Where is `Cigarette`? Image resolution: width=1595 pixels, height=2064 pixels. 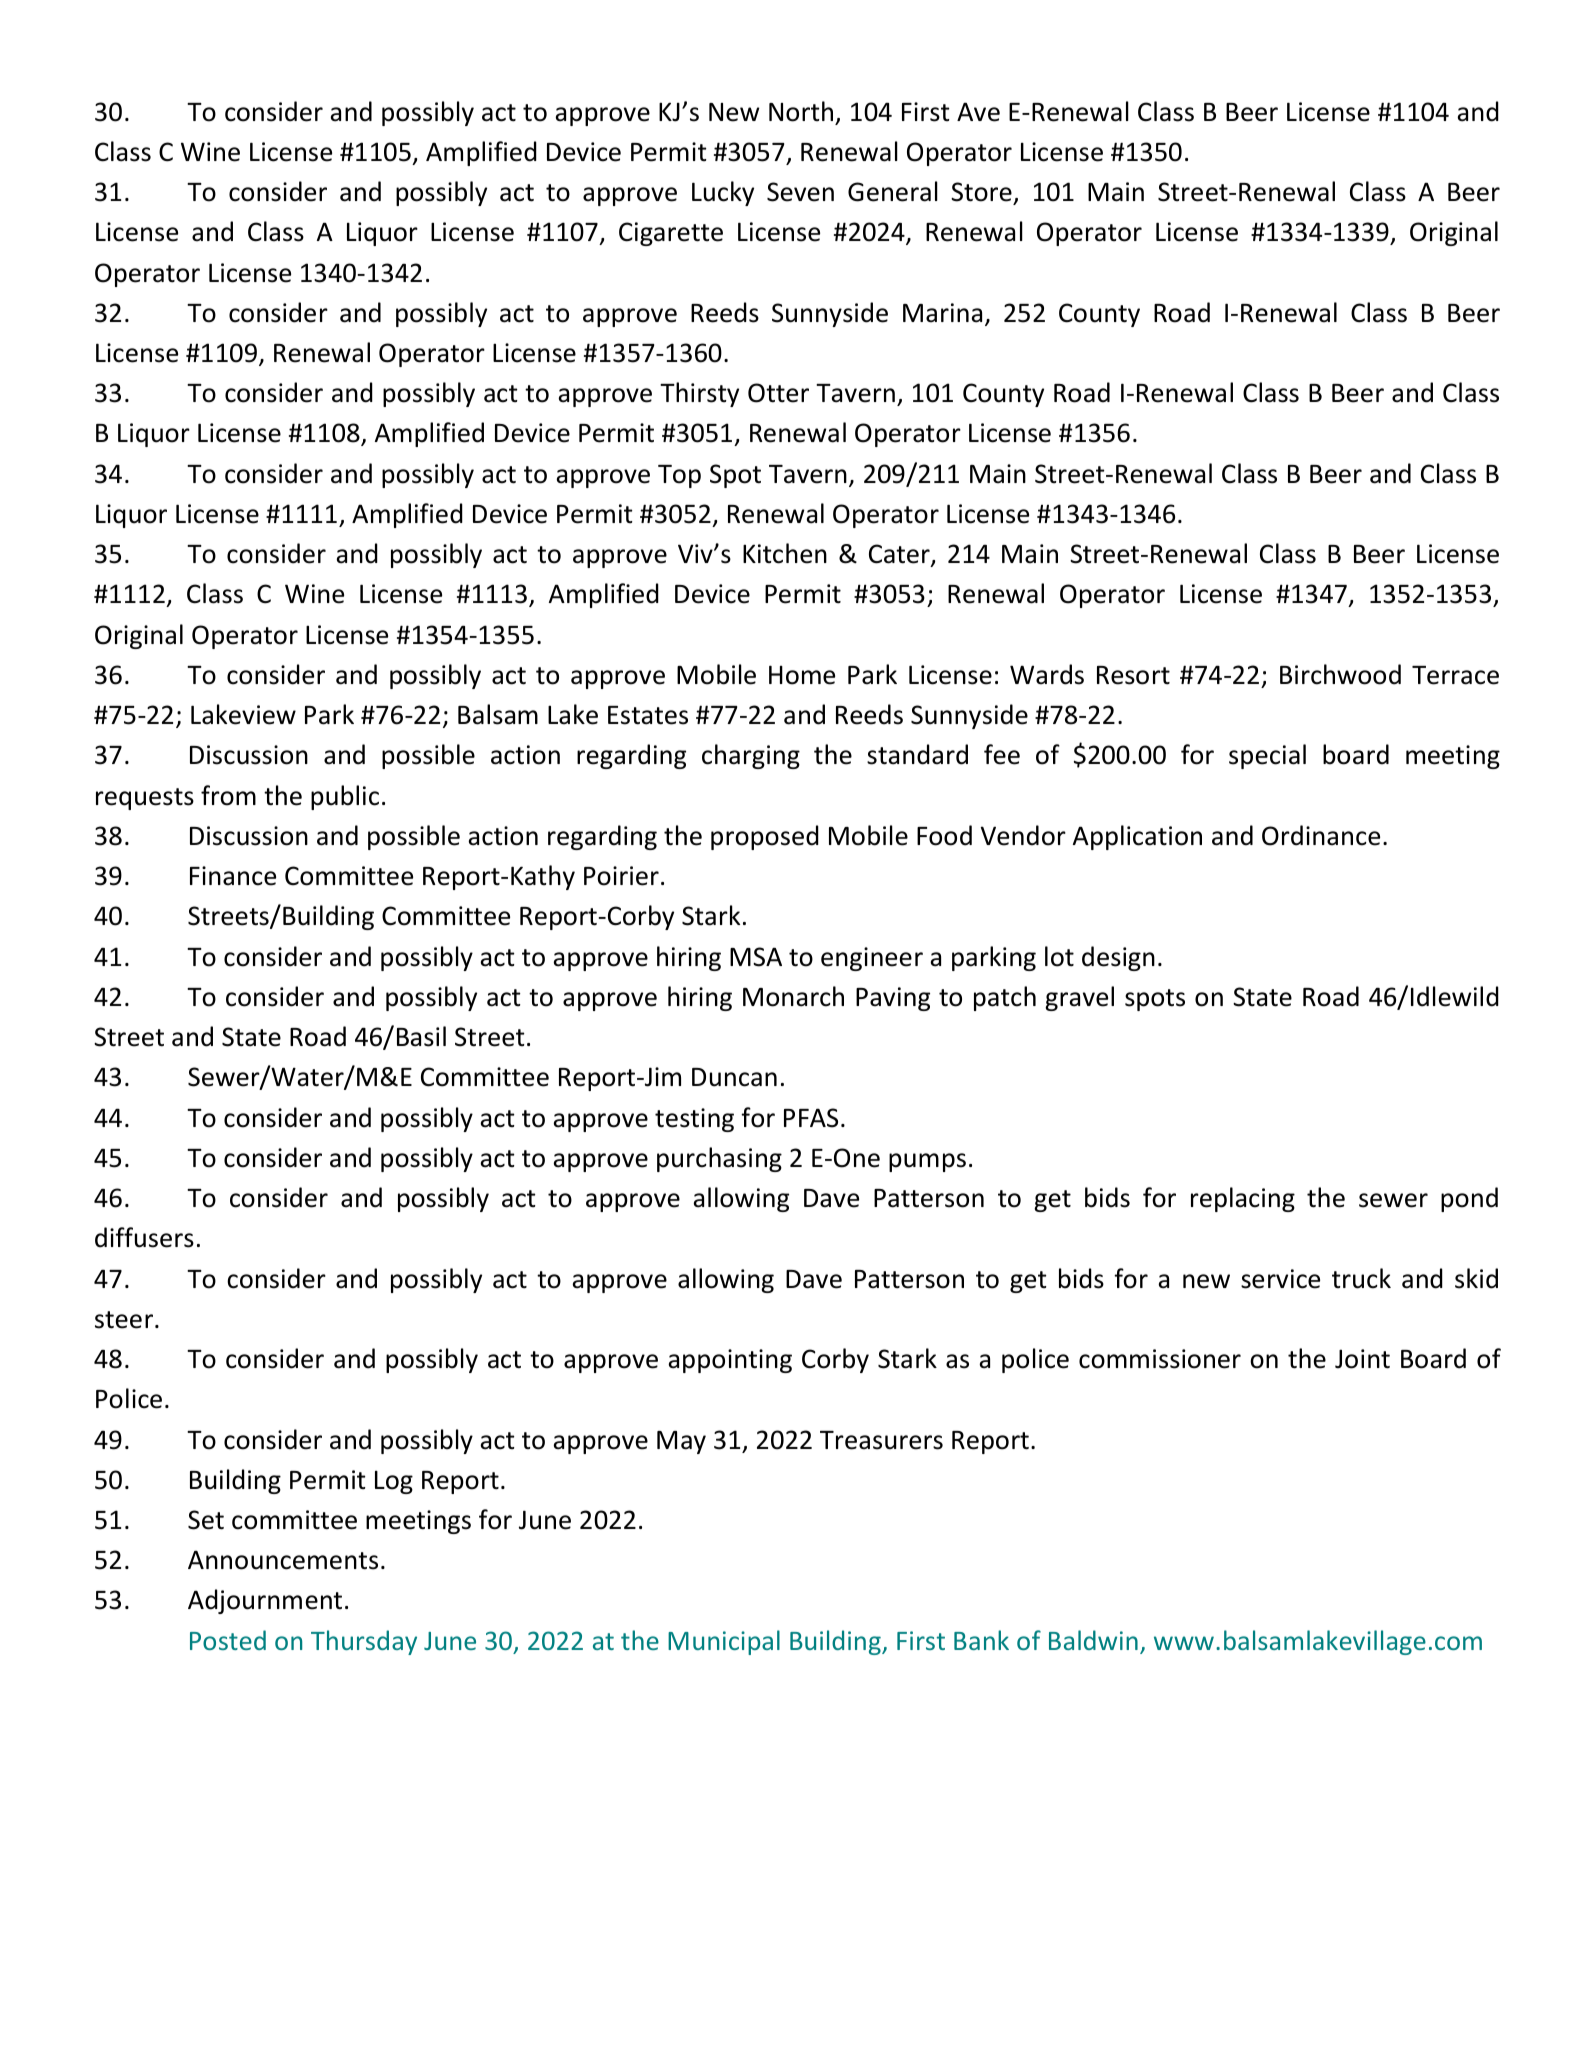 Cigarette is located at coordinates (671, 234).
